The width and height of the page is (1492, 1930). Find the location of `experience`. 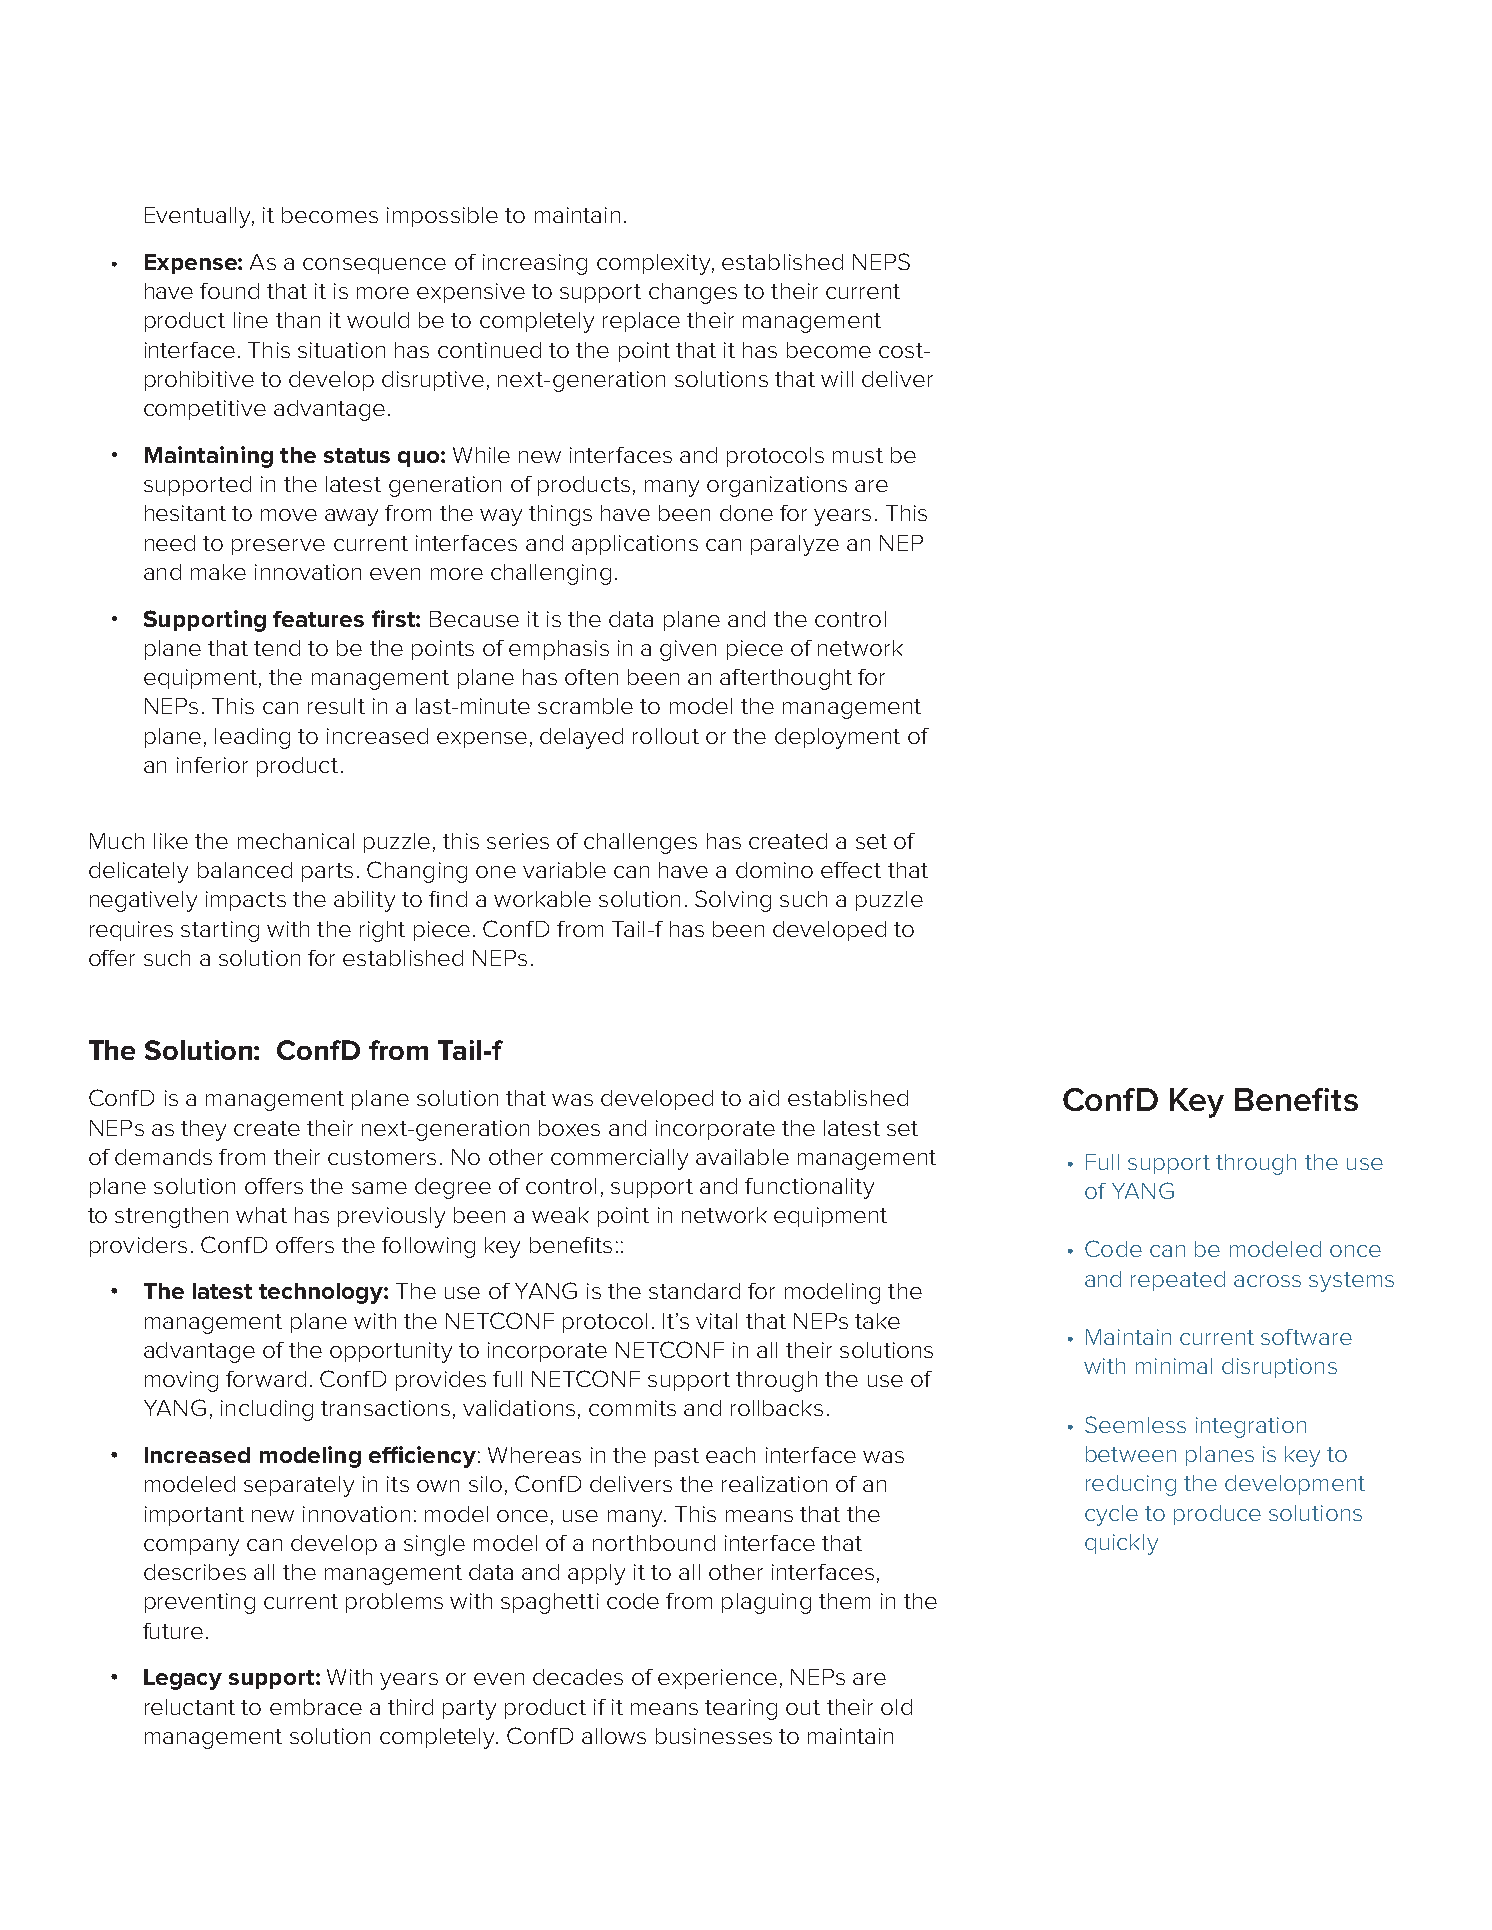

experience is located at coordinates (717, 1679).
